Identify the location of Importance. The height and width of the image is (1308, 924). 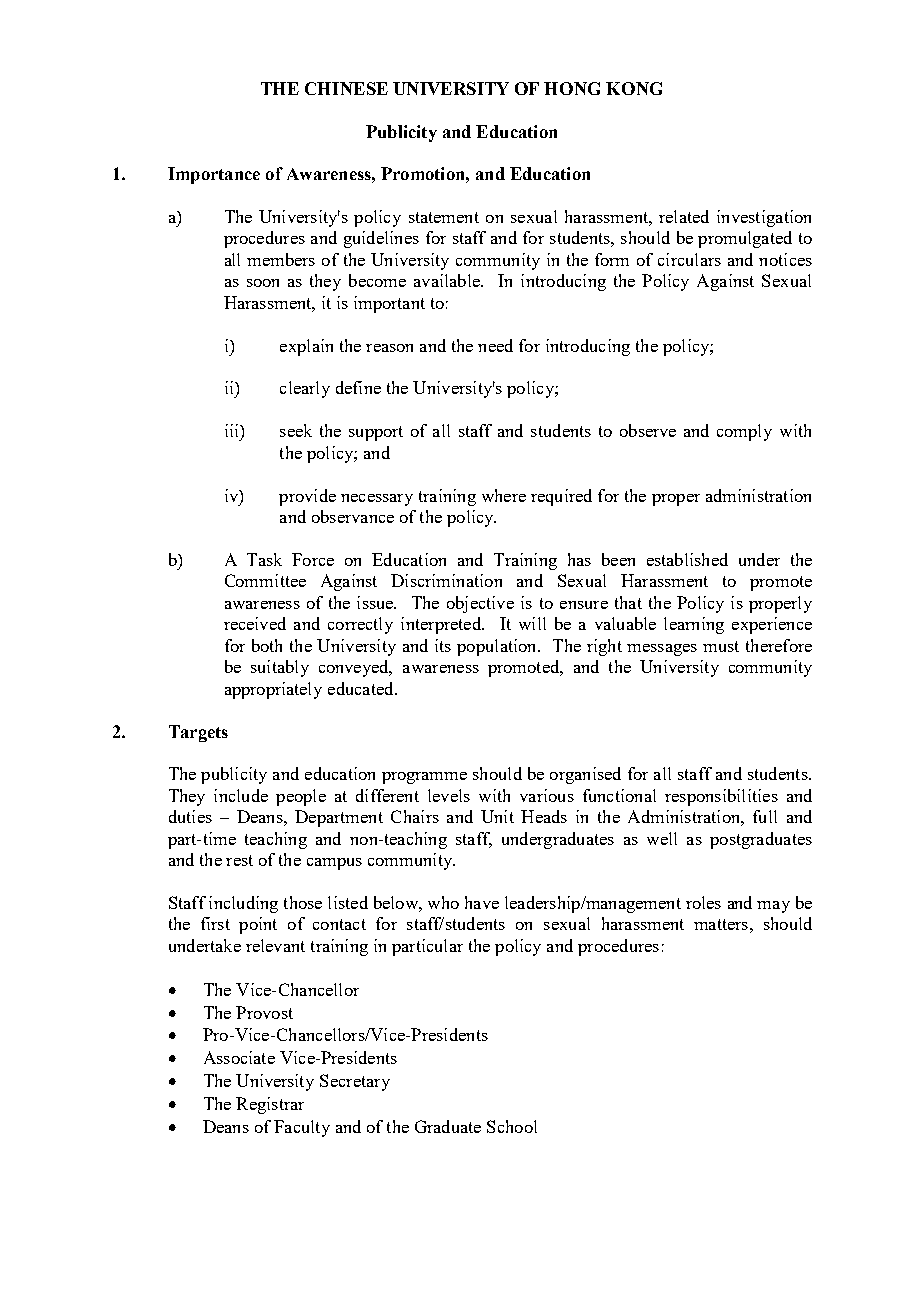
(214, 175).
